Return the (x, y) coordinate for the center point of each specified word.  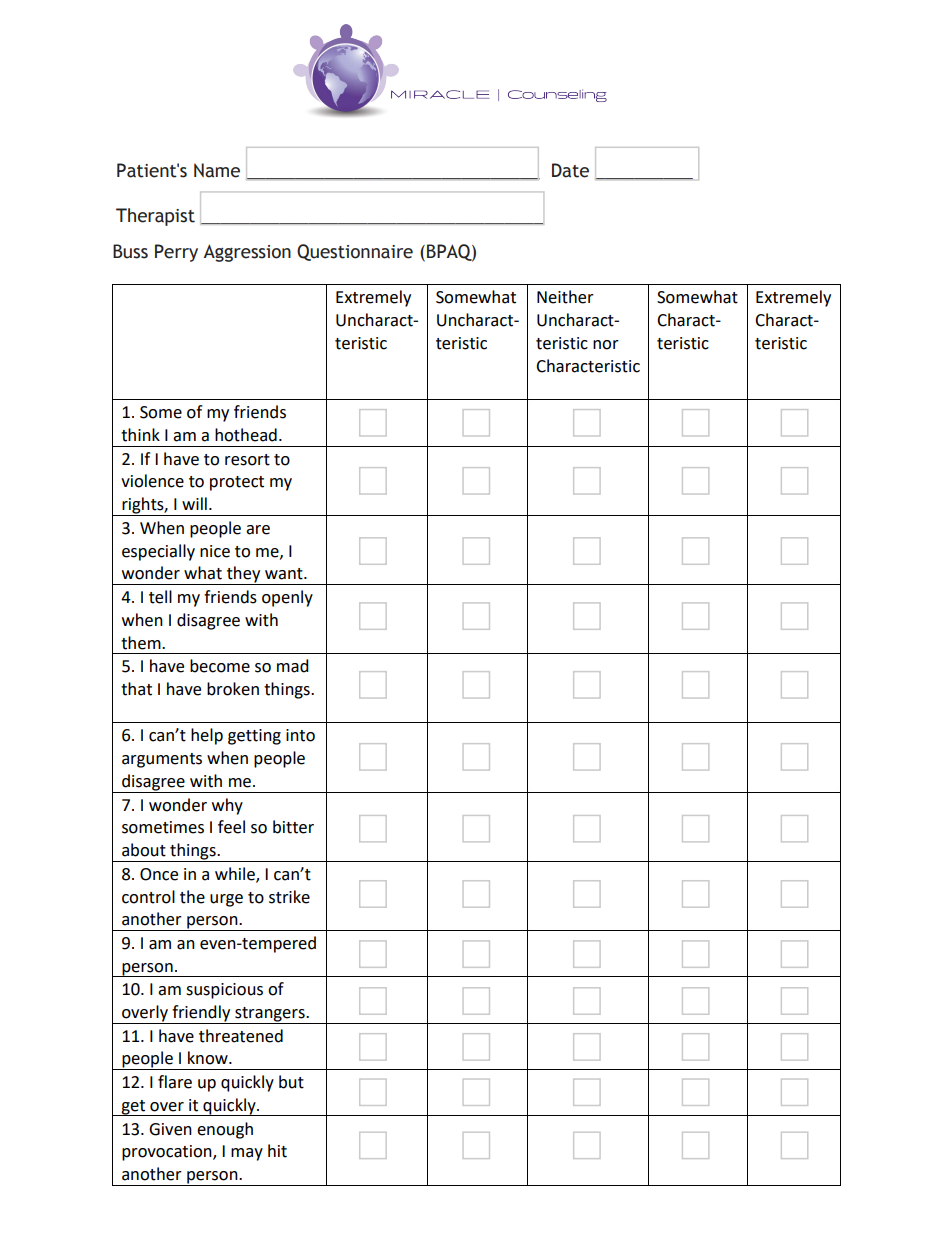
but (291, 1082)
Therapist (155, 217)
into (300, 735)
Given (170, 1129)
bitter (293, 827)
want (285, 574)
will (194, 503)
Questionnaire (355, 252)
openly (287, 598)
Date (570, 170)
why (227, 806)
